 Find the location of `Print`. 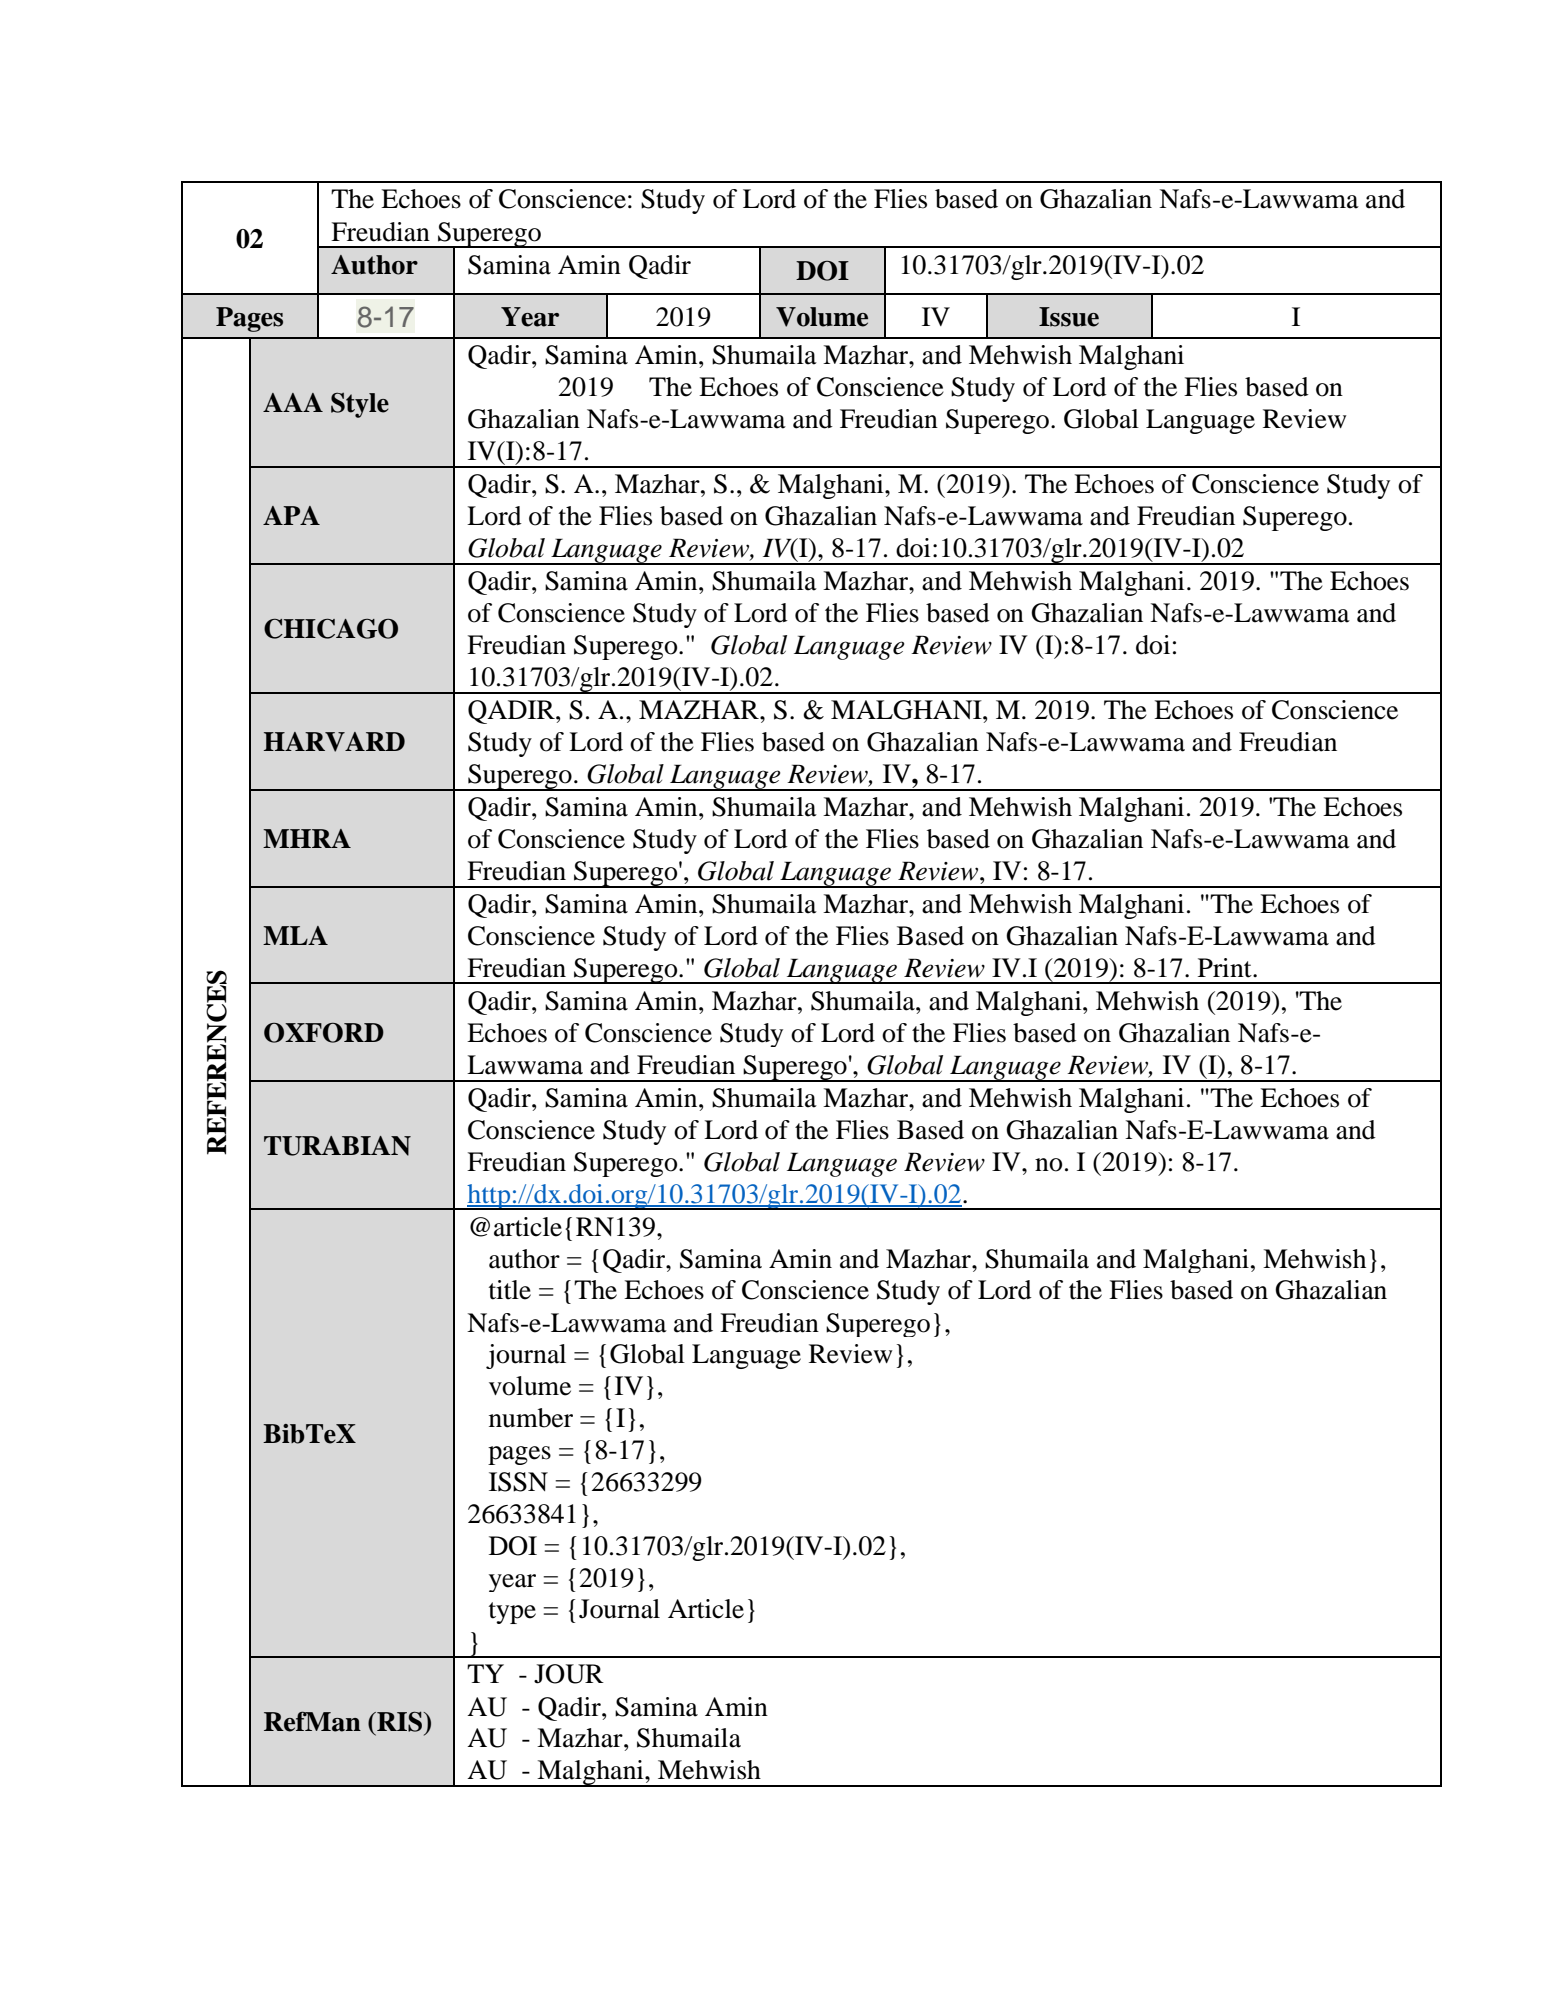

Print is located at coordinates (1226, 968).
